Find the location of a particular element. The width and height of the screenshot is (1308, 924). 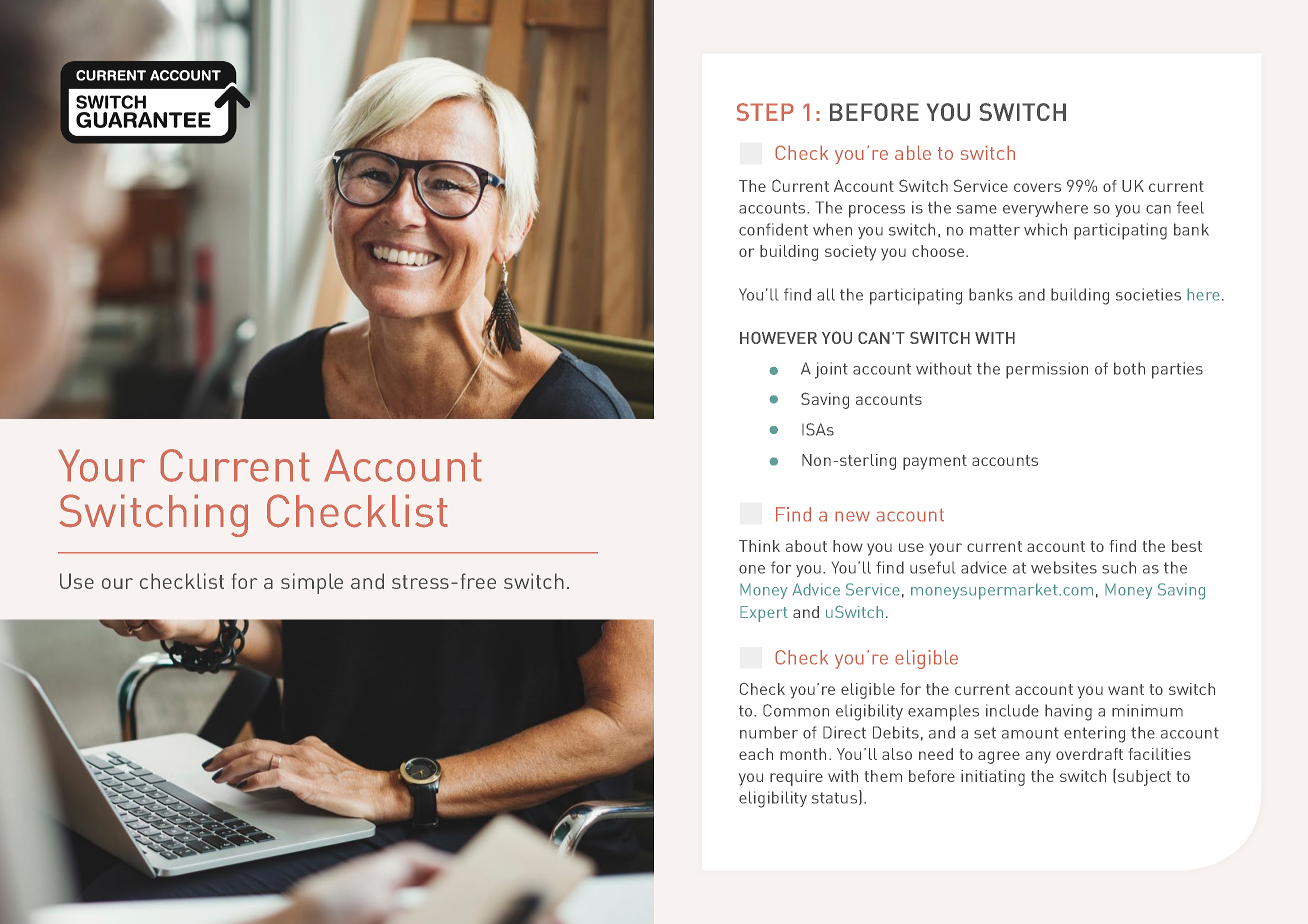

simple is located at coordinates (312, 583).
